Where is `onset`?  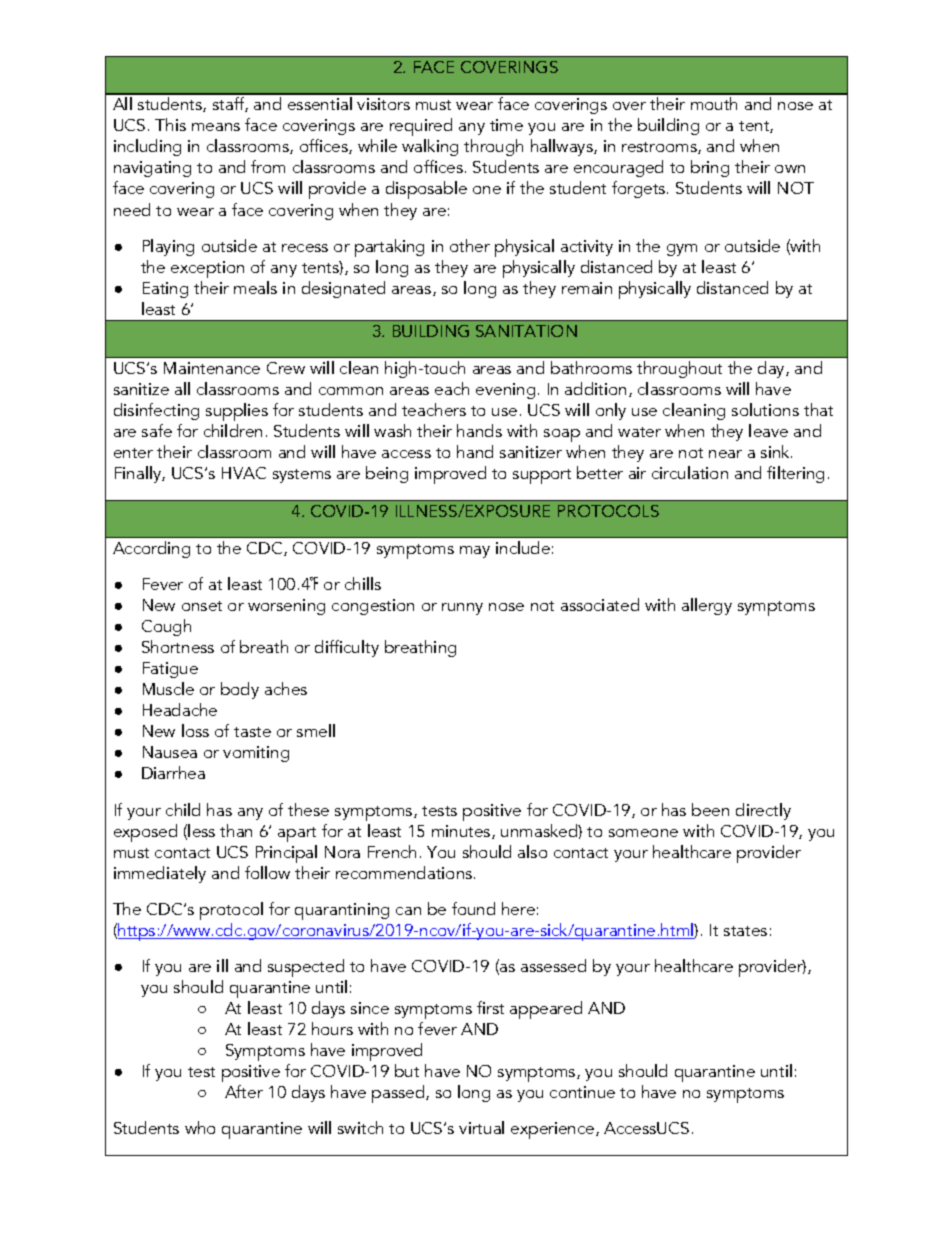 onset is located at coordinates (202, 606).
